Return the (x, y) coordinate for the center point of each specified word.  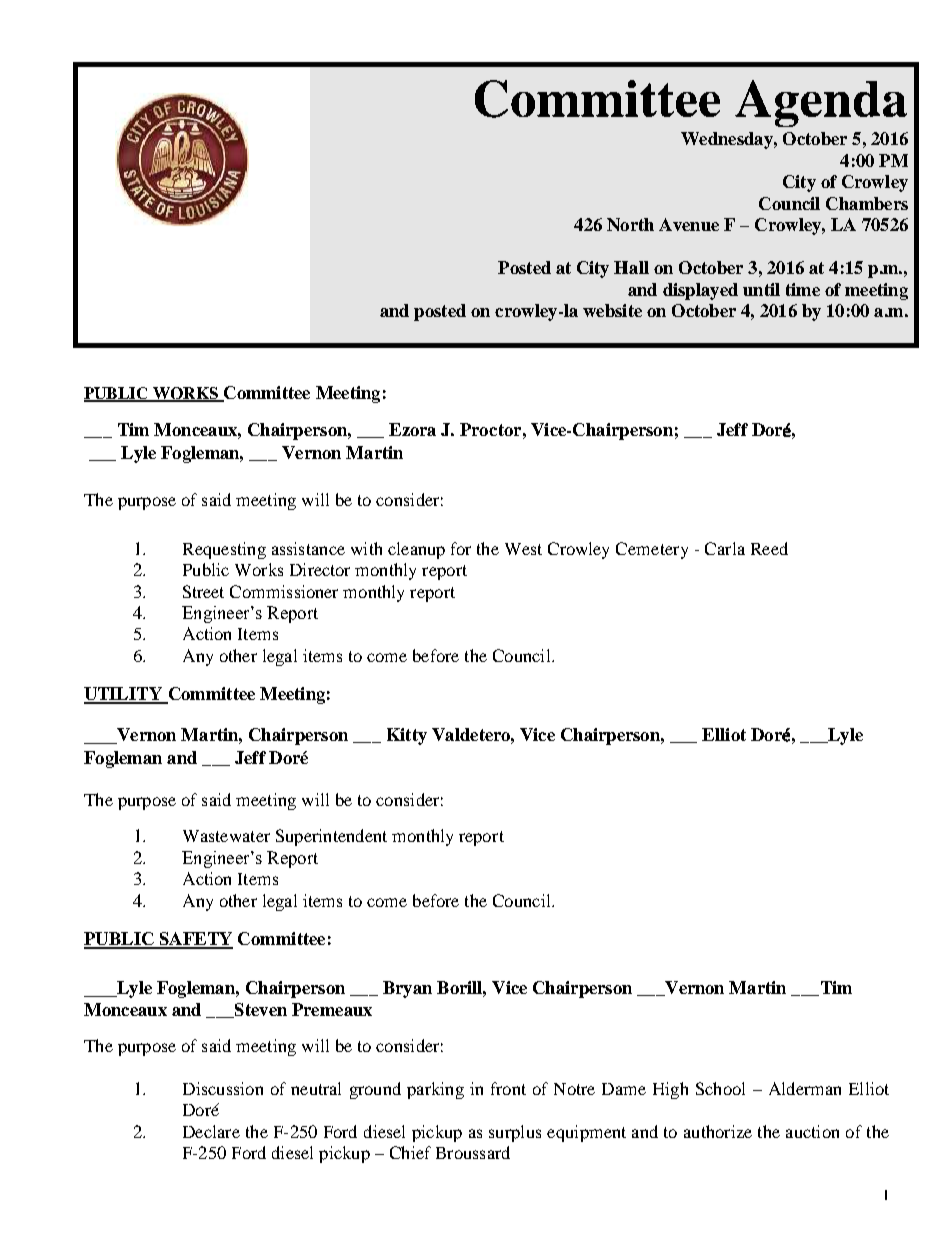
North (630, 224)
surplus (515, 1133)
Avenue (689, 224)
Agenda (821, 103)
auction (812, 1131)
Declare (211, 1131)
